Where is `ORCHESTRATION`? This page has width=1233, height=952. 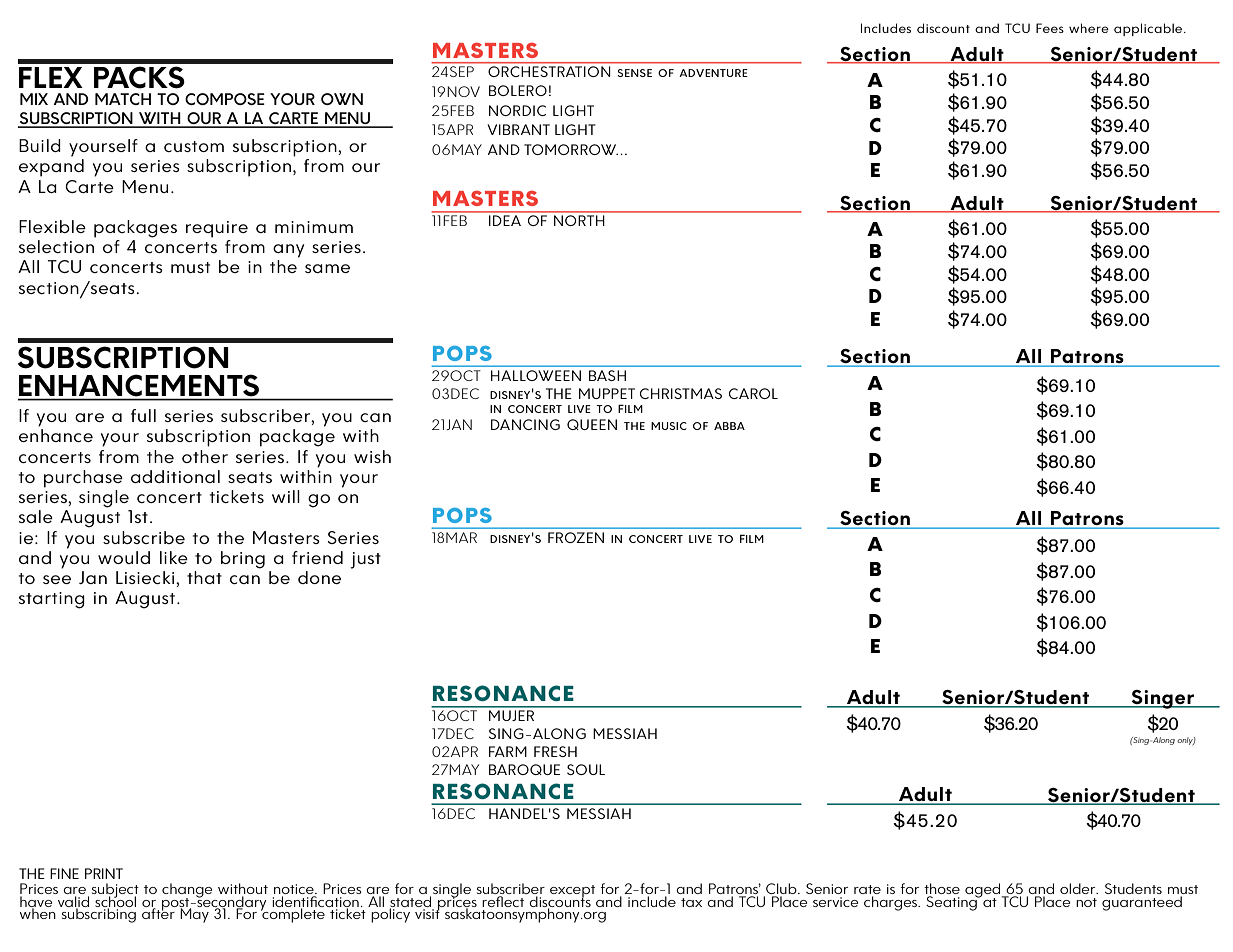 ORCHESTRATION is located at coordinates (549, 71).
